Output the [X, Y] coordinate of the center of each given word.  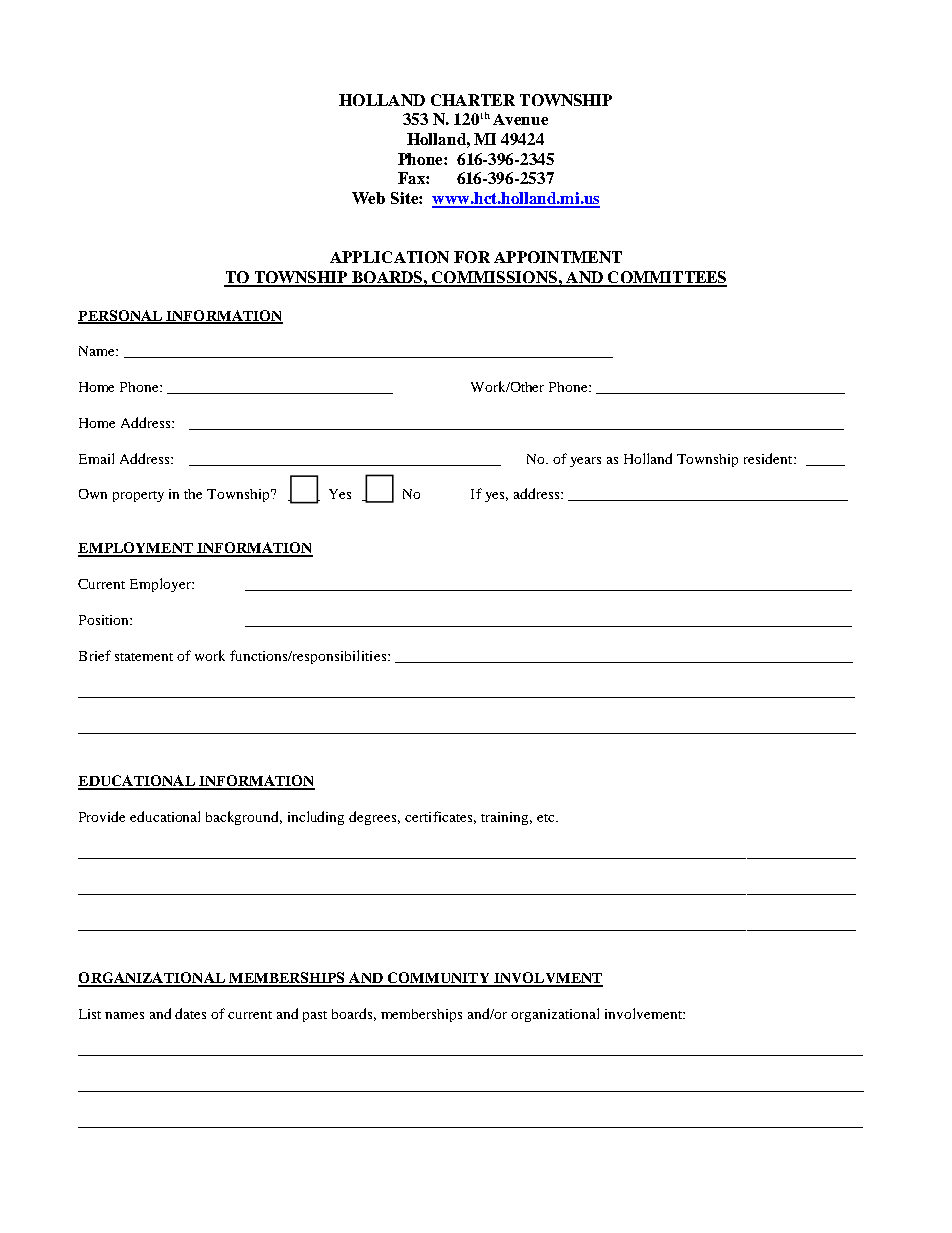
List [90, 1014]
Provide [102, 816]
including [316, 818]
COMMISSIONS [494, 278]
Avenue [520, 119]
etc [547, 818]
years [585, 462]
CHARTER [473, 100]
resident [769, 458]
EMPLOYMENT [136, 549]
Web [368, 198]
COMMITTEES [666, 278]
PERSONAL [121, 316]
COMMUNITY [438, 979]
